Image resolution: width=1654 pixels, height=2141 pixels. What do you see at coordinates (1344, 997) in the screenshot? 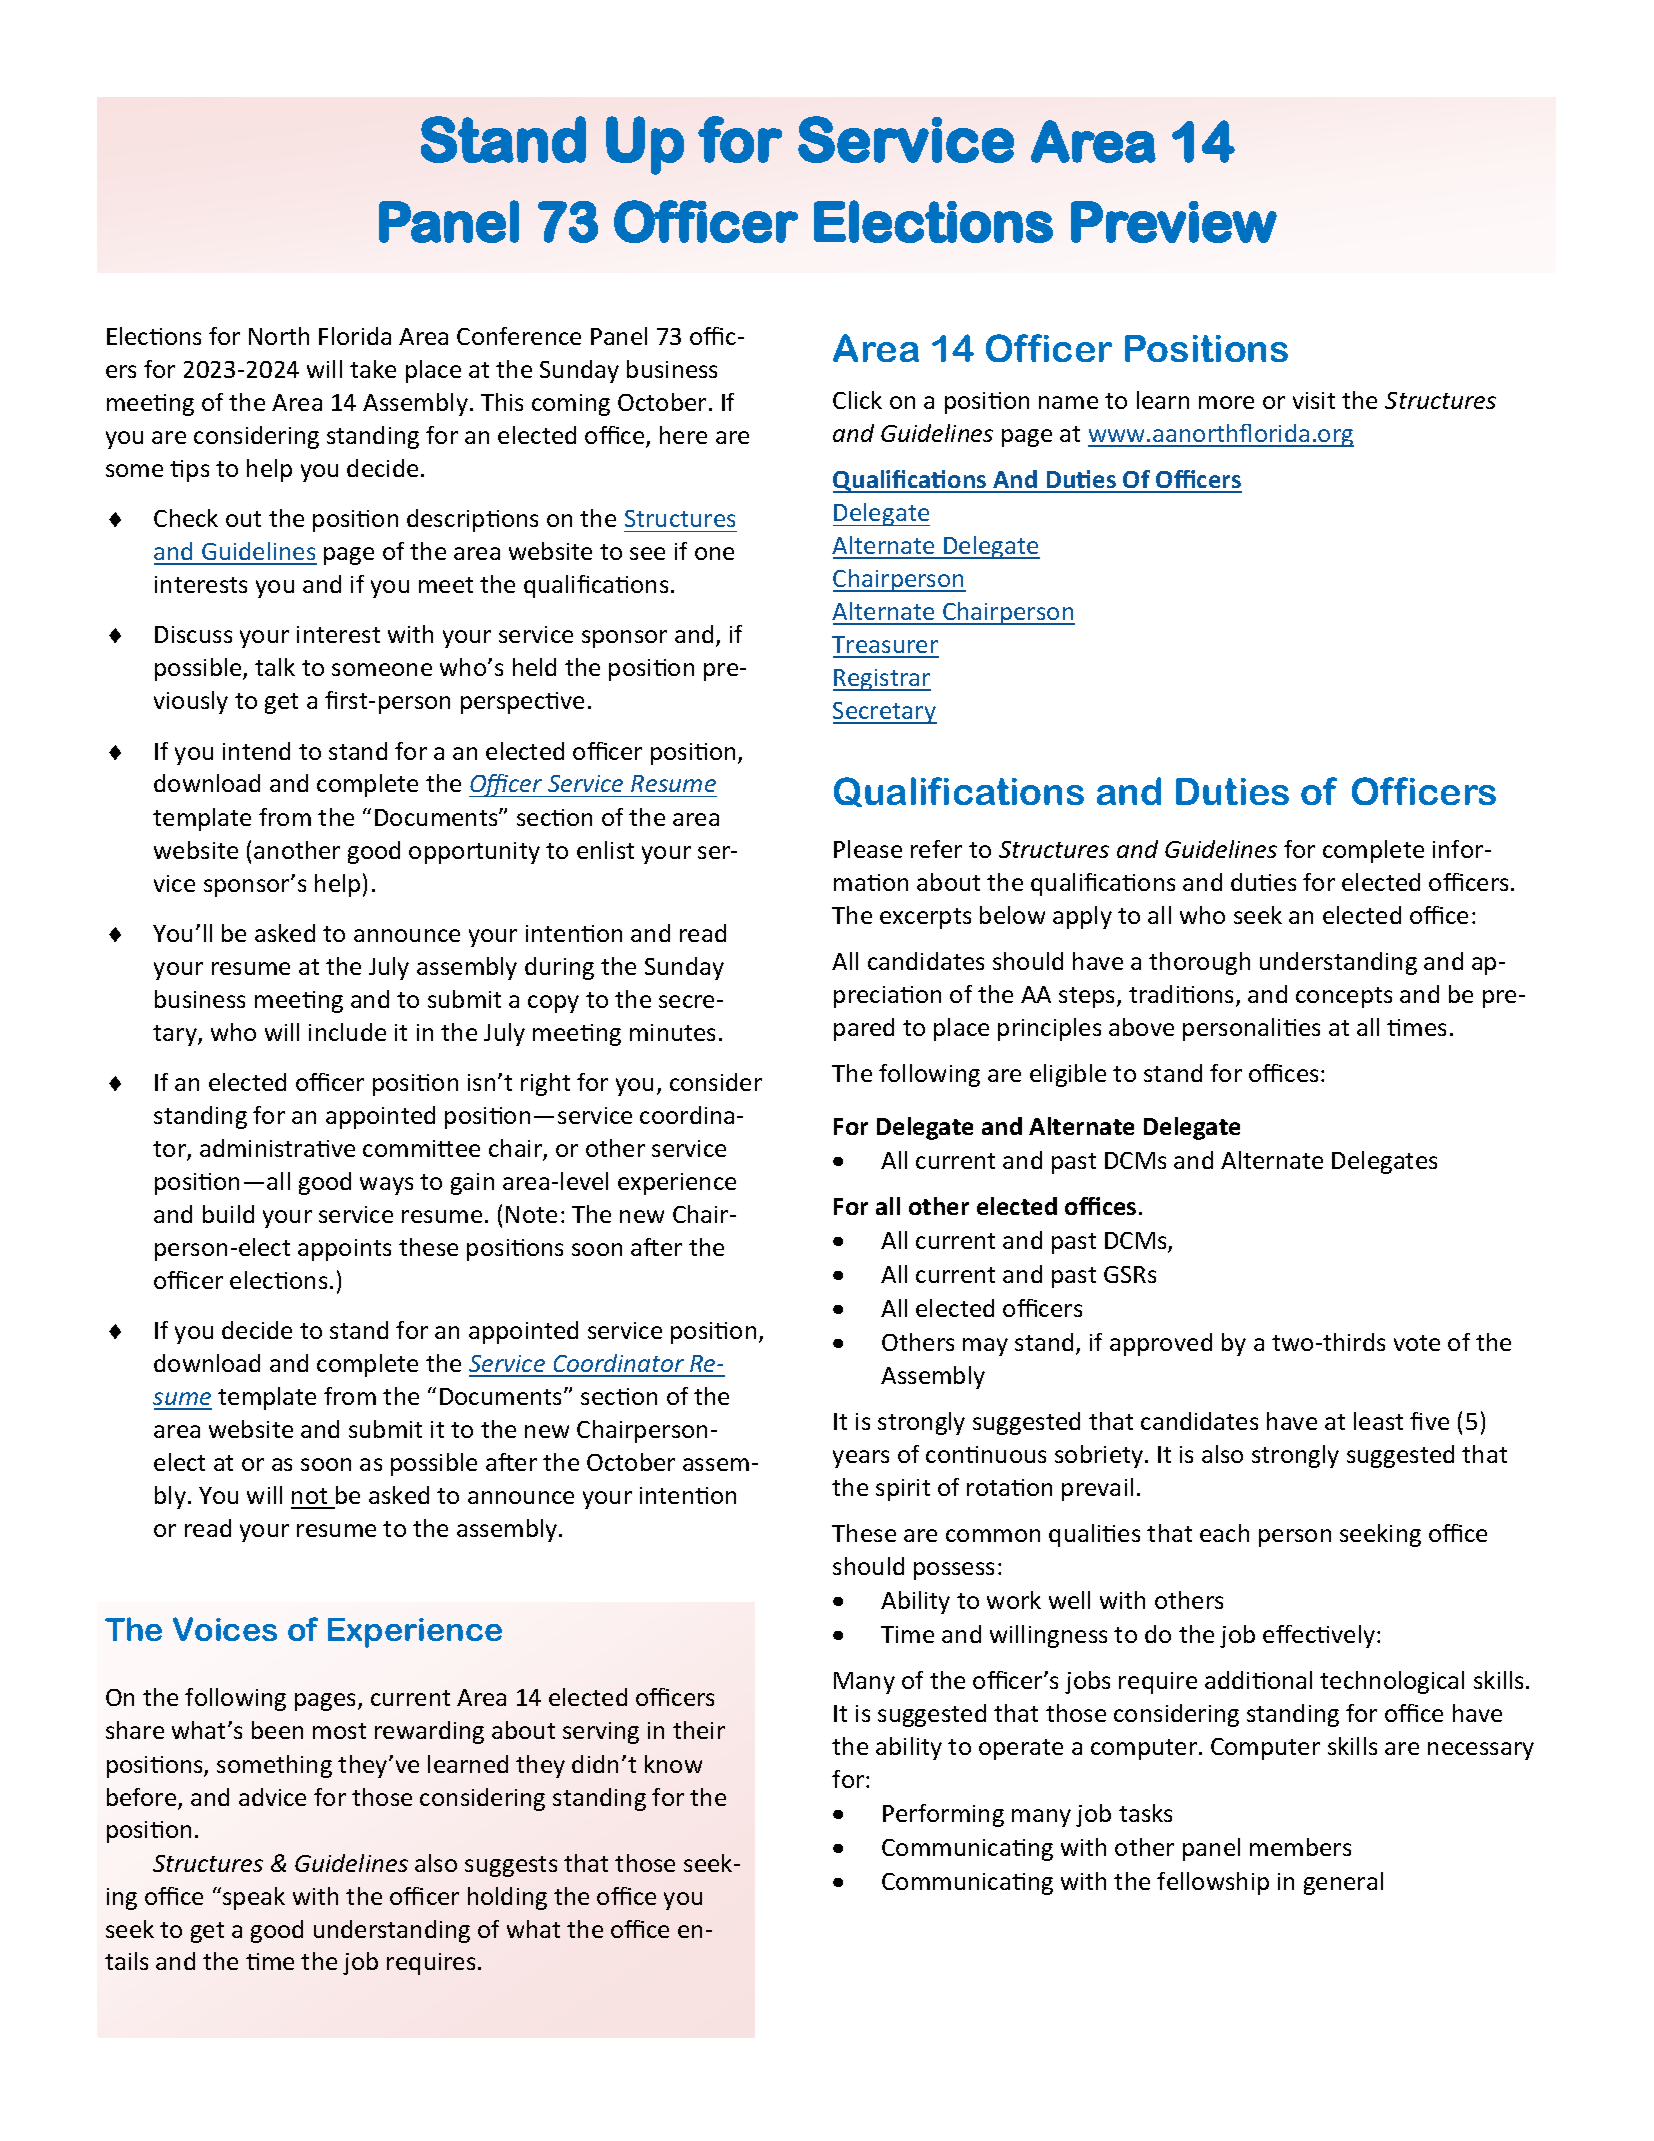
I see `concepts` at bounding box center [1344, 997].
